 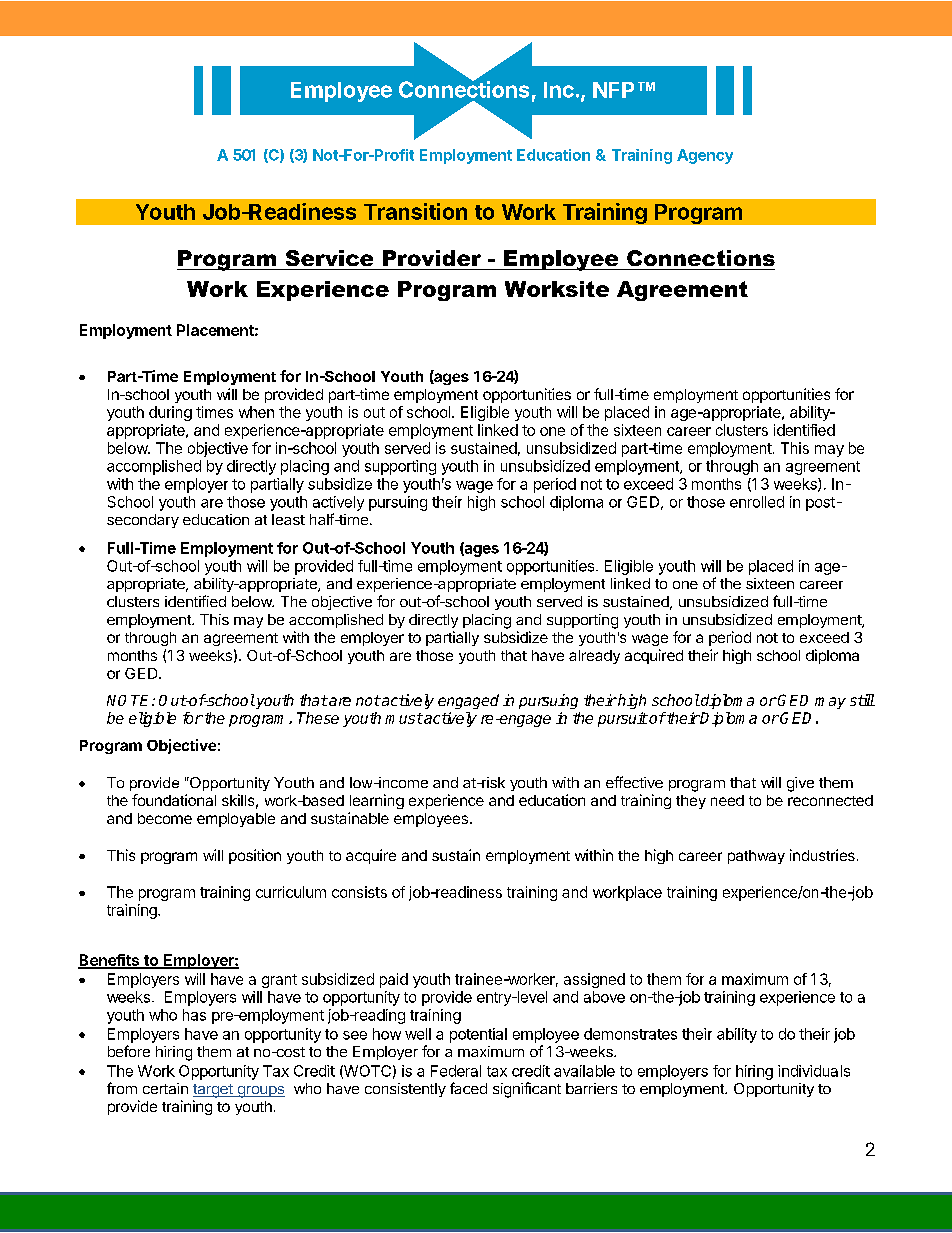 What do you see at coordinates (705, 156) in the image?
I see `Agency` at bounding box center [705, 156].
